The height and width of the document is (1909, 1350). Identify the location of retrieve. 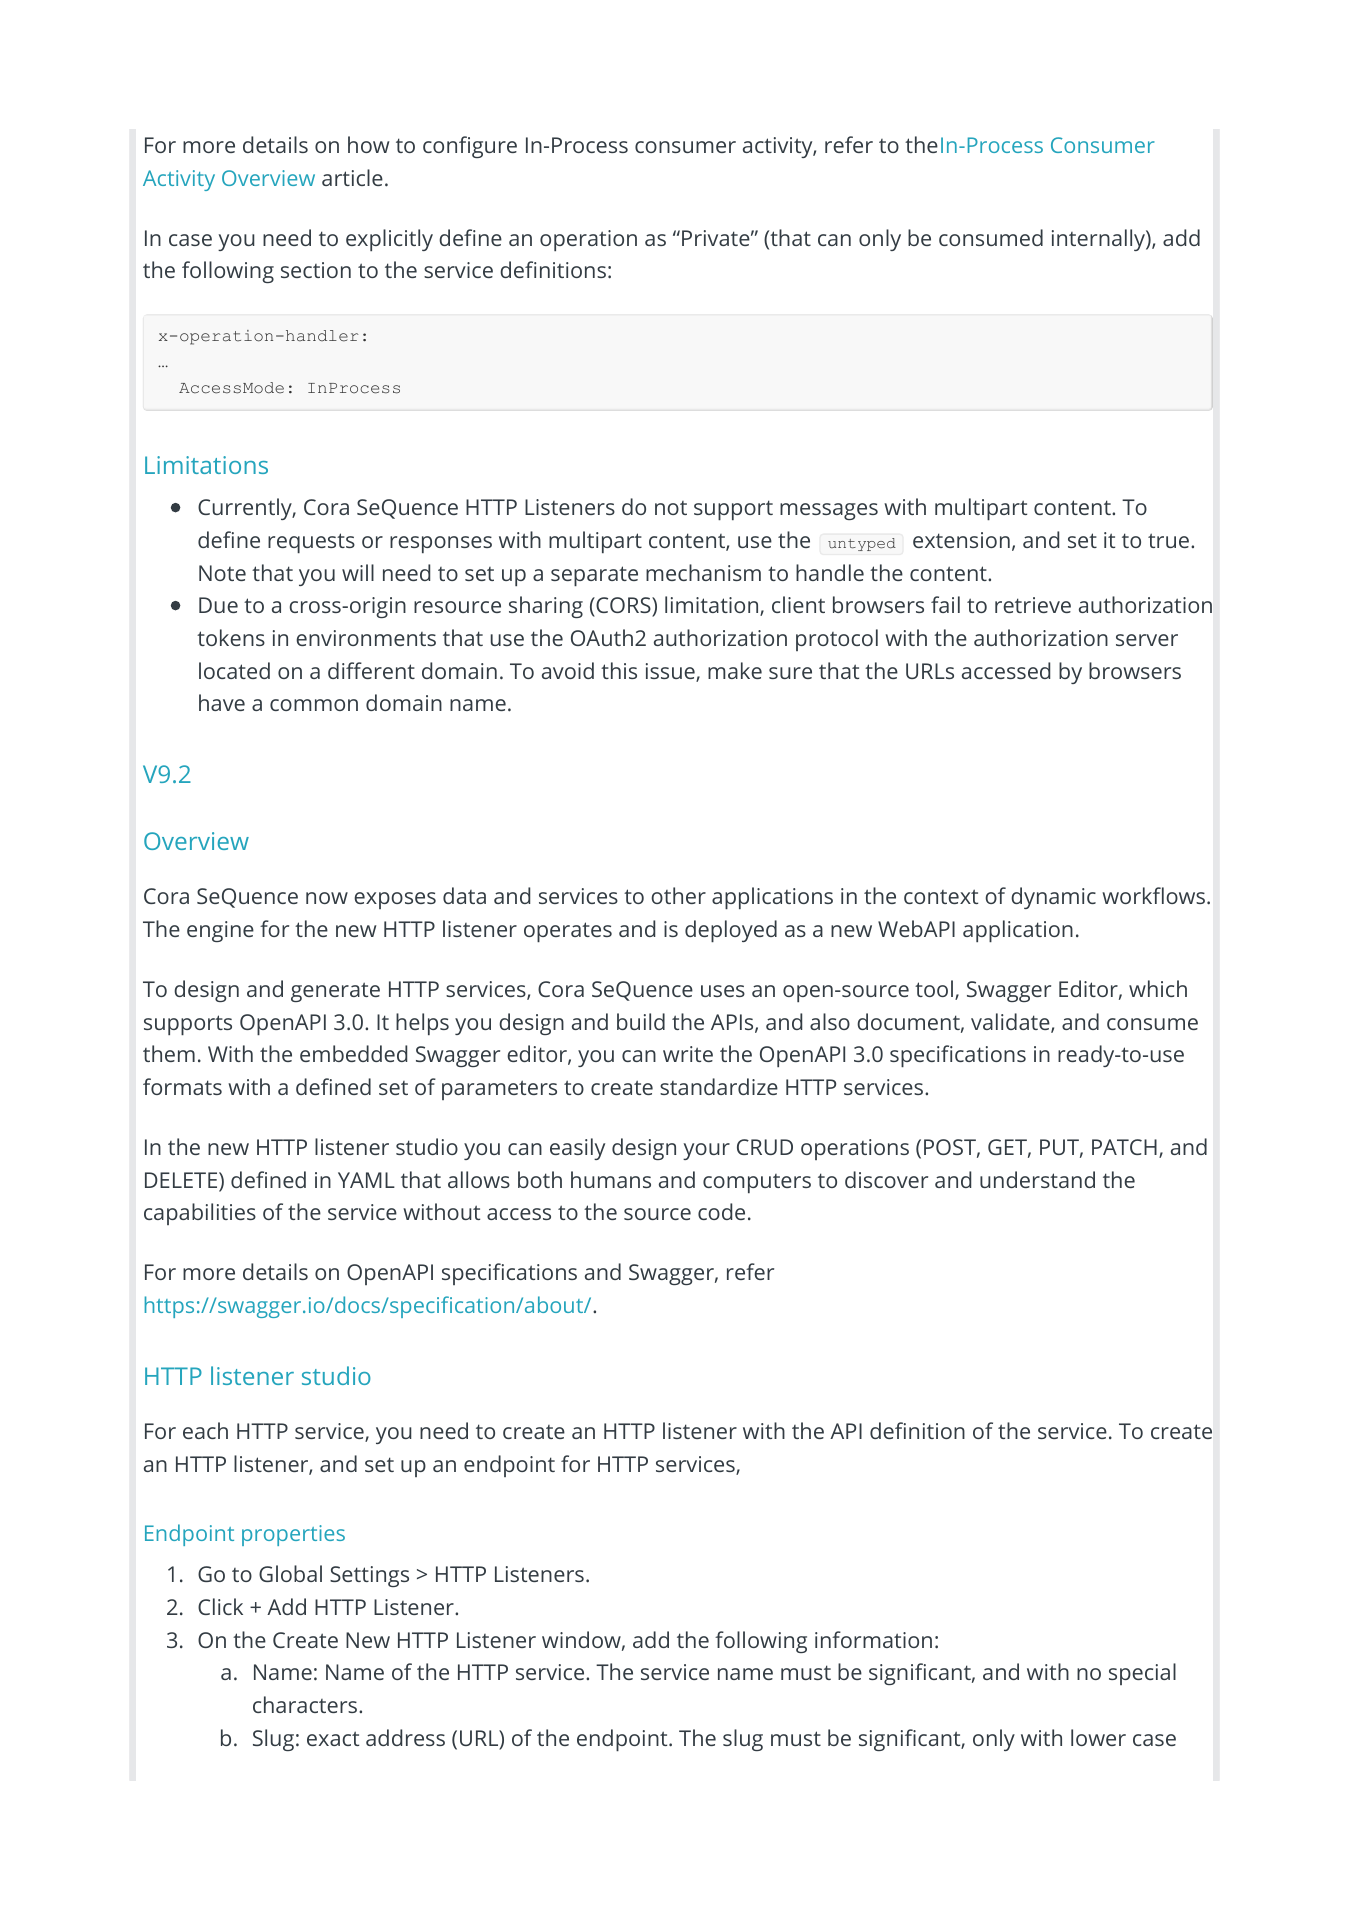
(1033, 605).
